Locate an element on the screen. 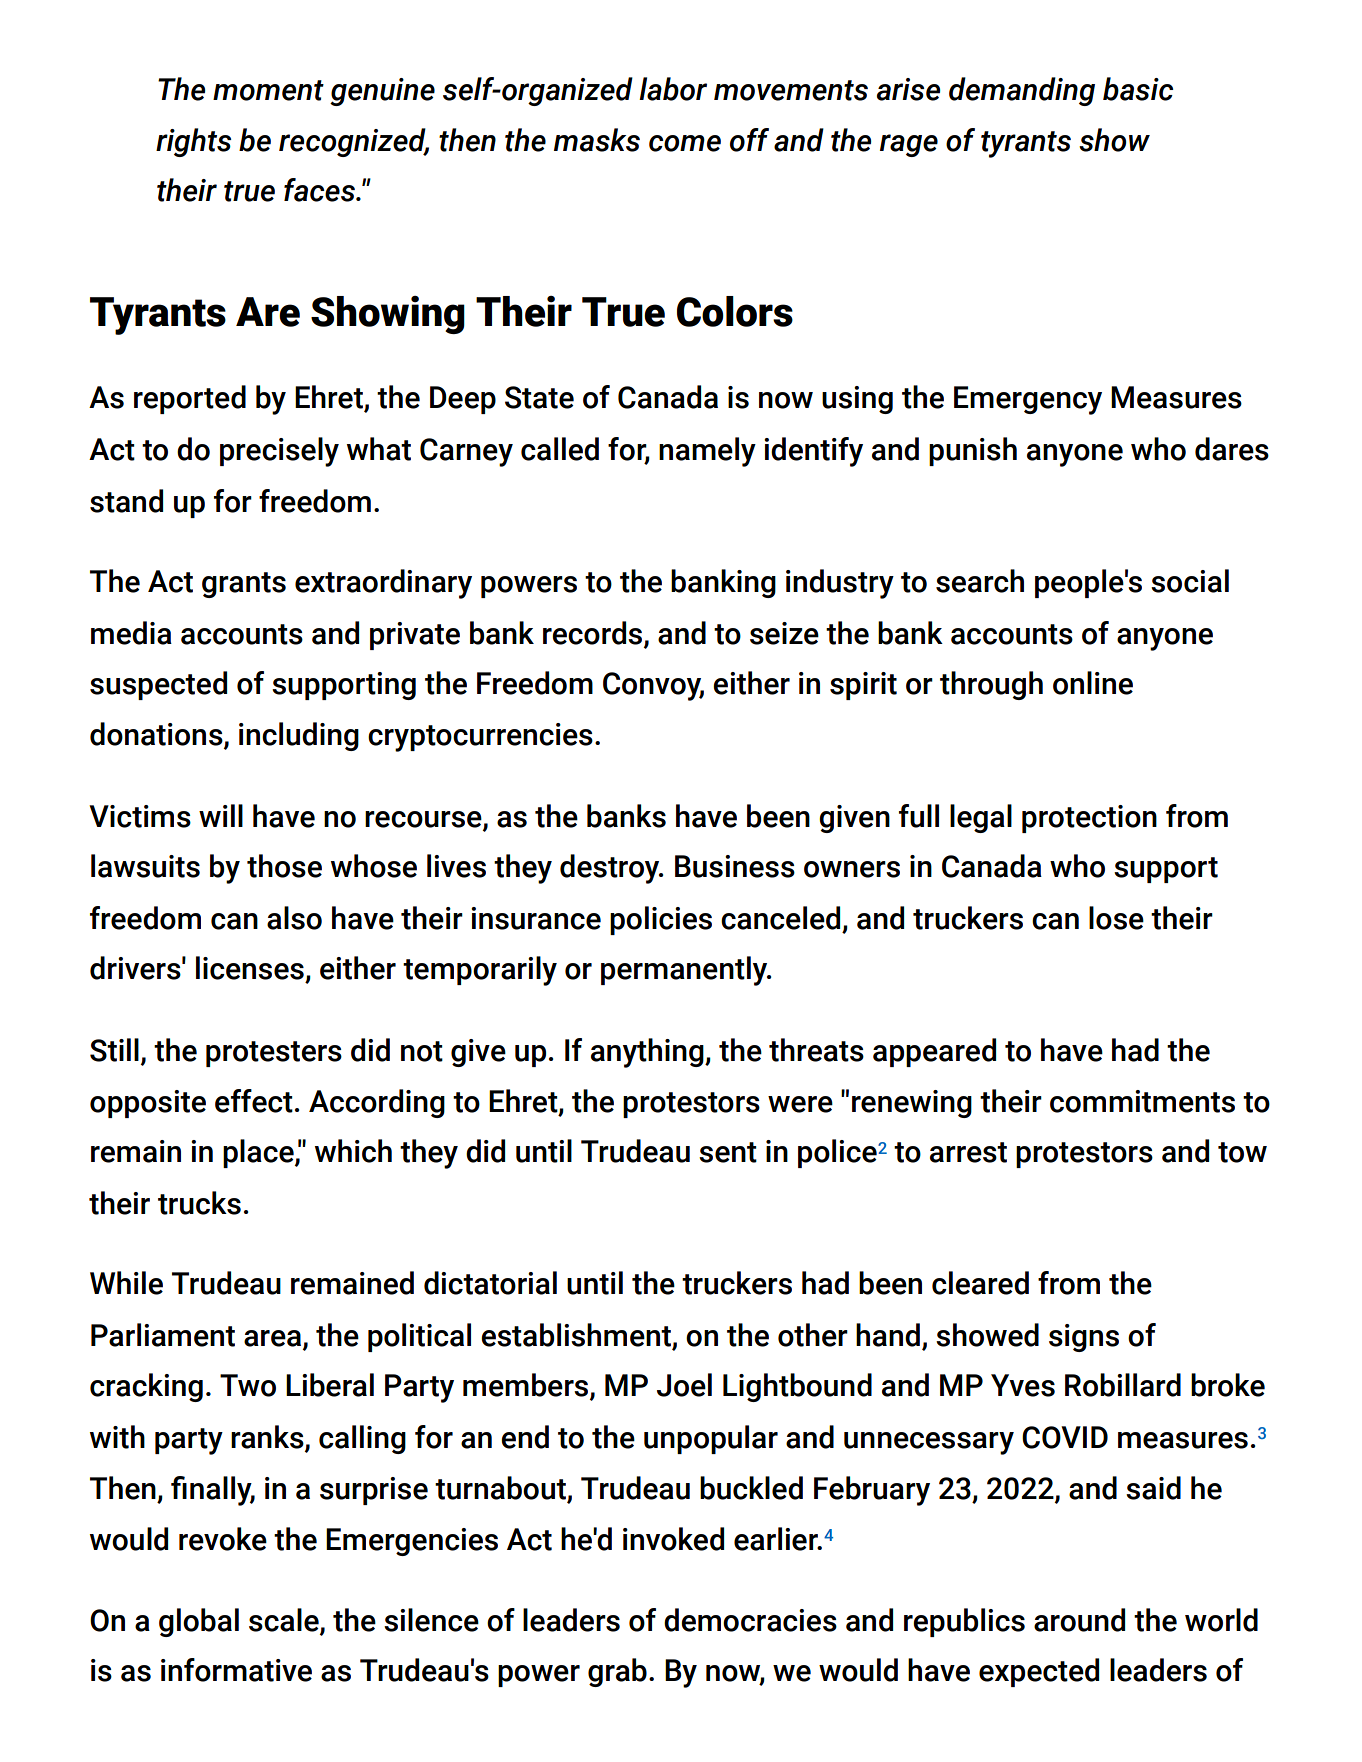 This screenshot has height=1762, width=1362. rights is located at coordinates (193, 142).
